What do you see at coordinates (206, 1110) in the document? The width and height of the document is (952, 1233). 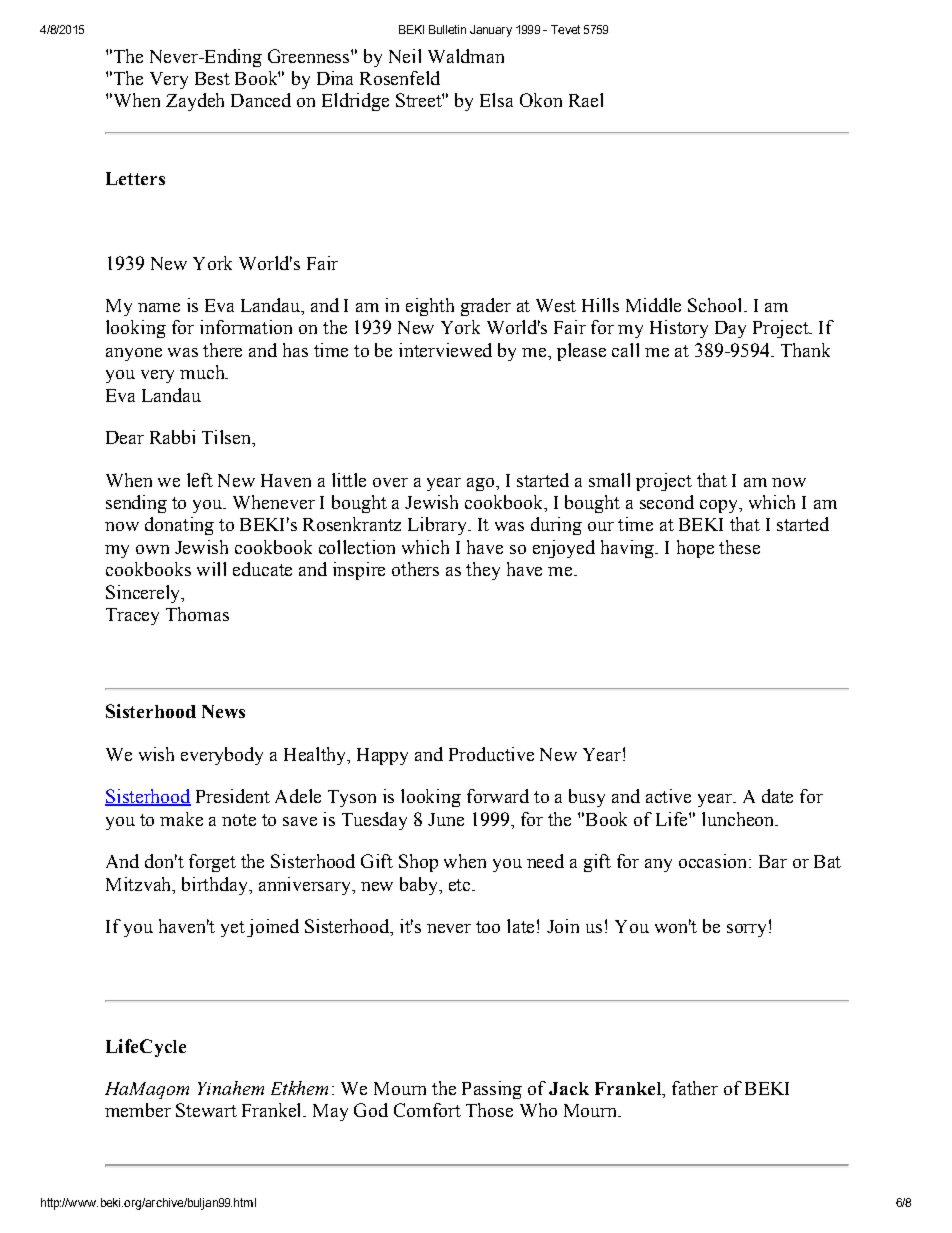 I see `Stewart` at bounding box center [206, 1110].
